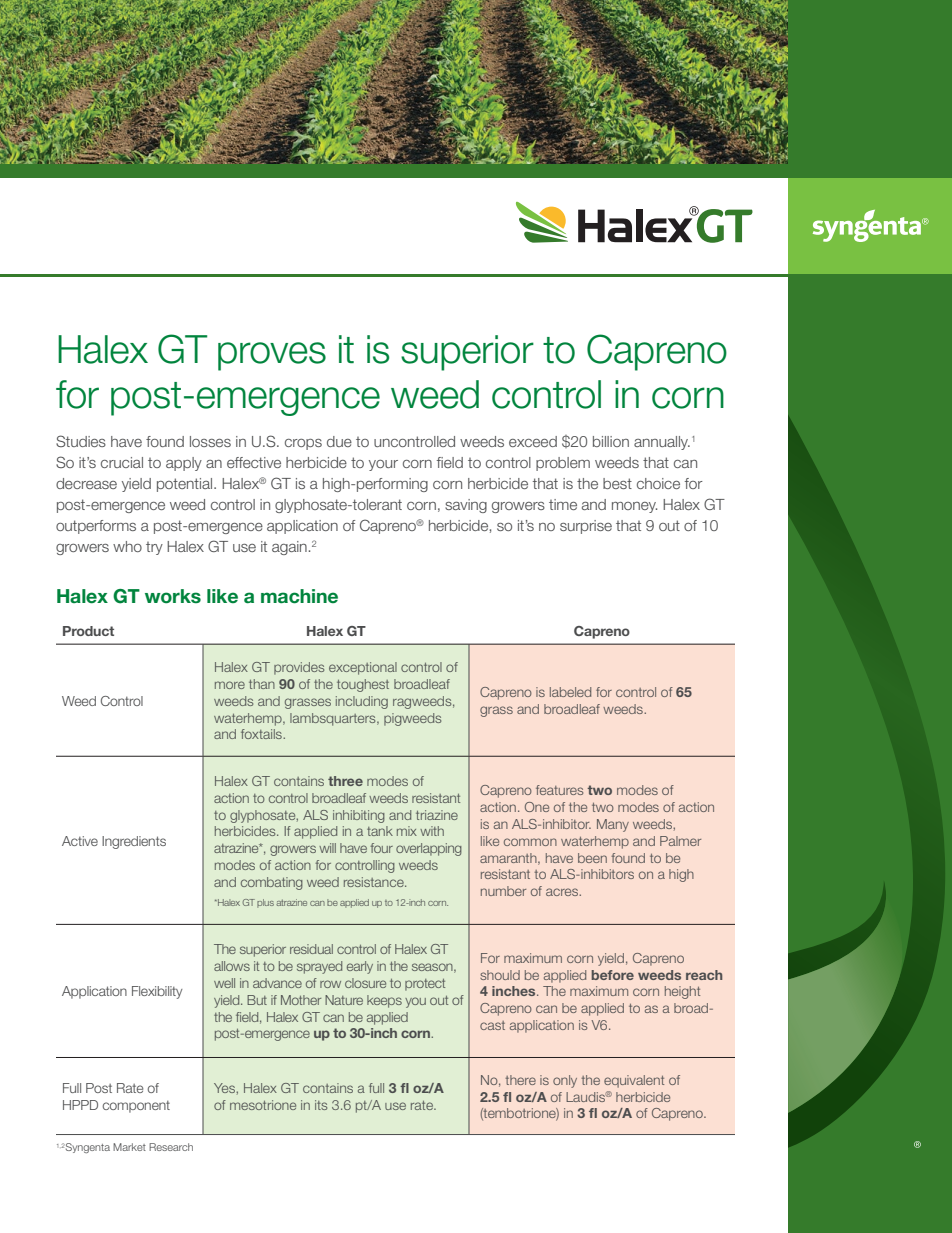 The height and width of the screenshot is (1233, 952). I want to click on saving, so click(466, 506).
